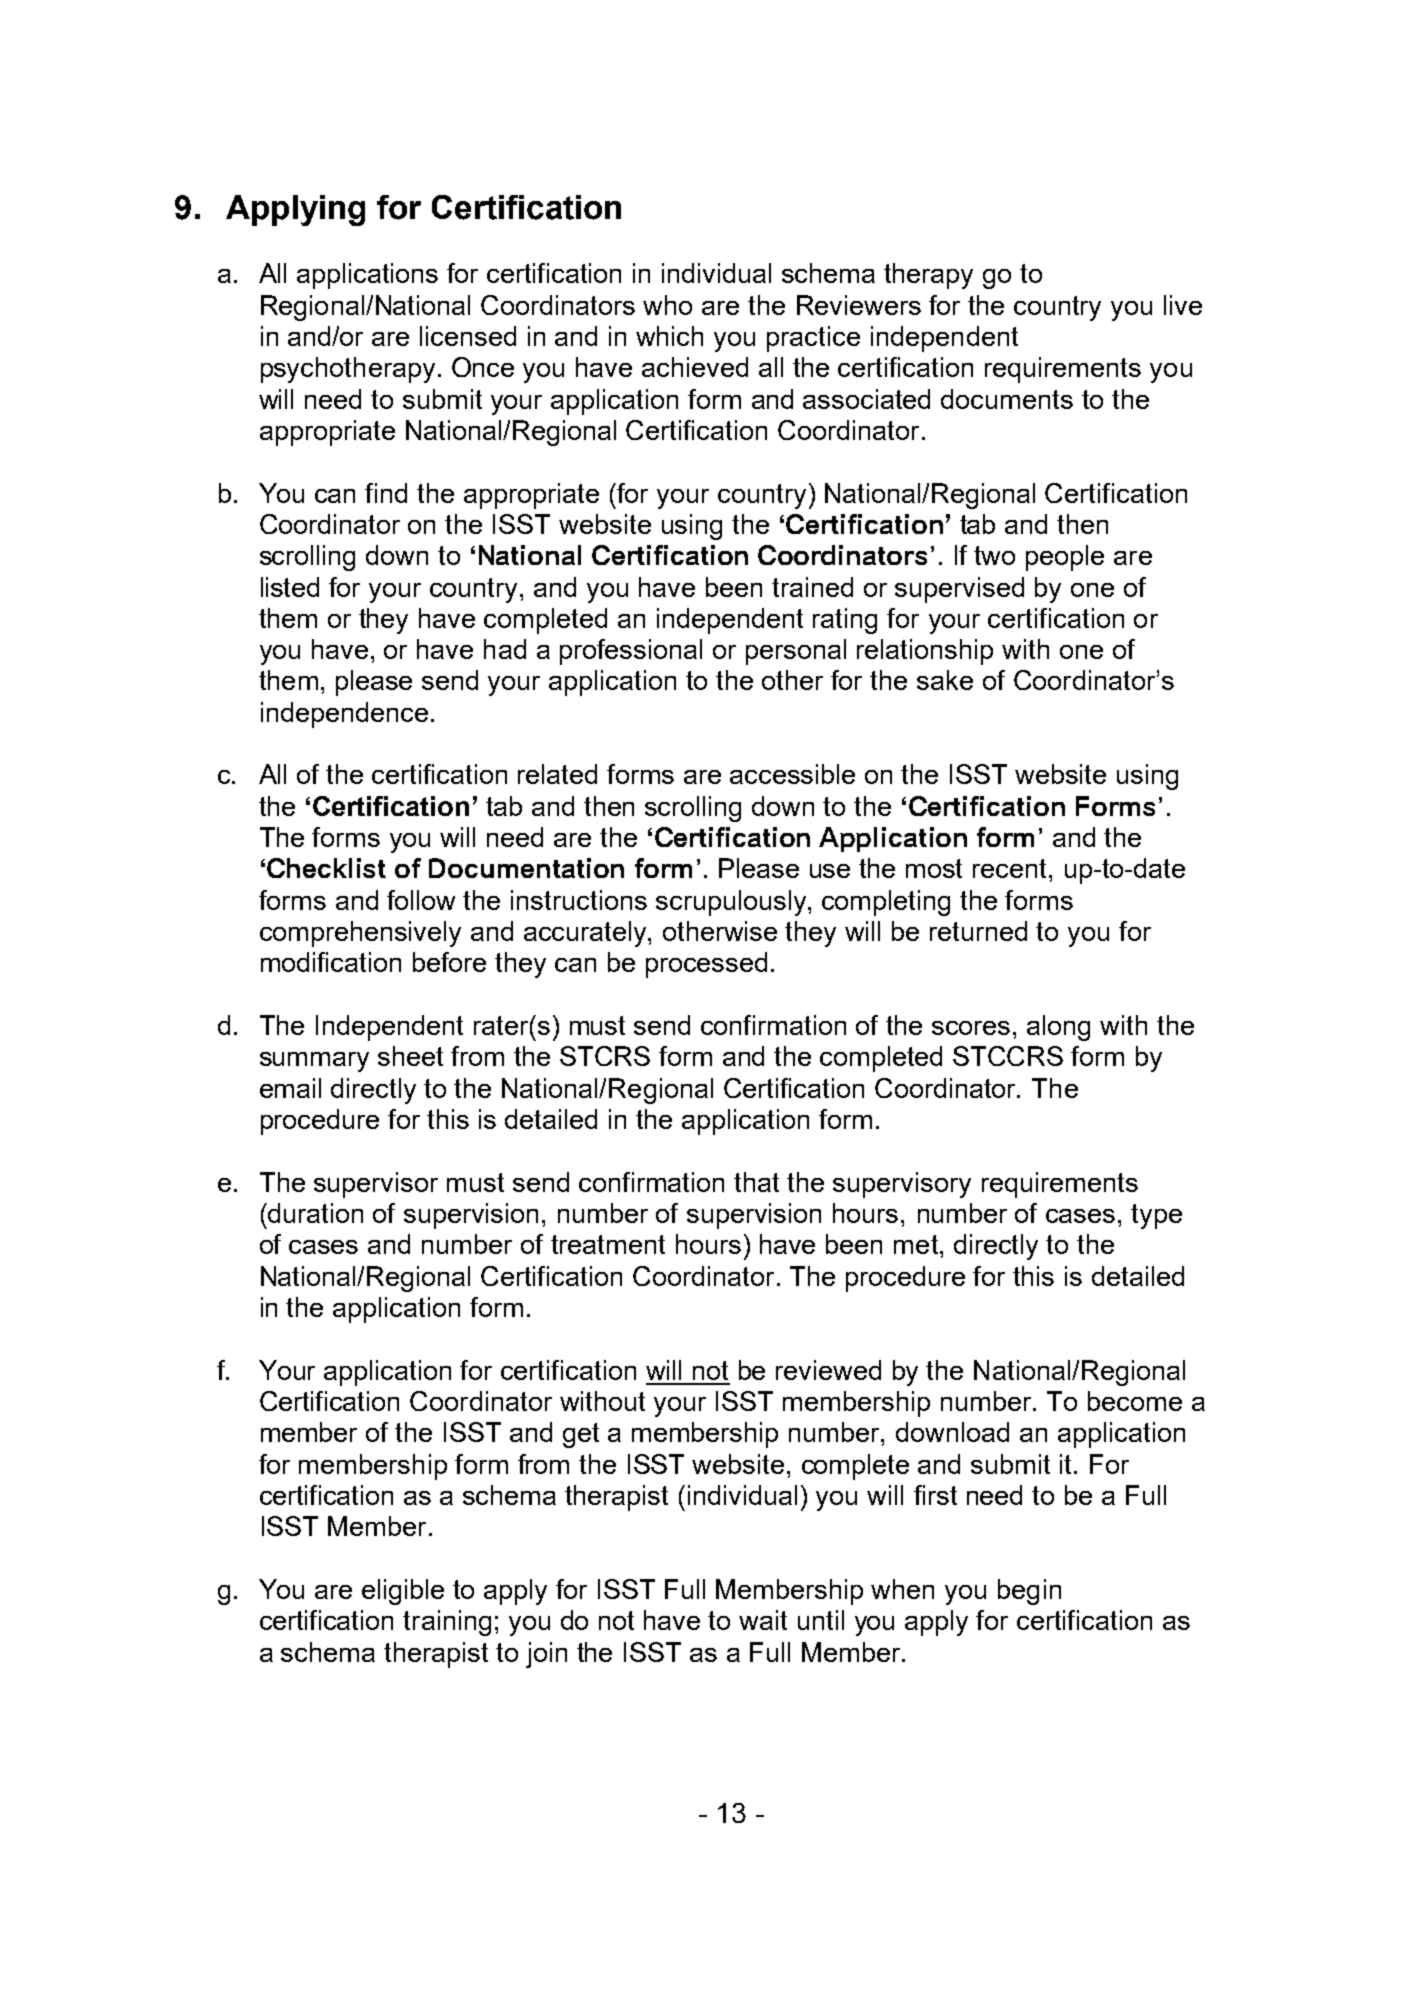 Image resolution: width=1409 pixels, height=1993 pixels. I want to click on along, so click(1058, 1028).
